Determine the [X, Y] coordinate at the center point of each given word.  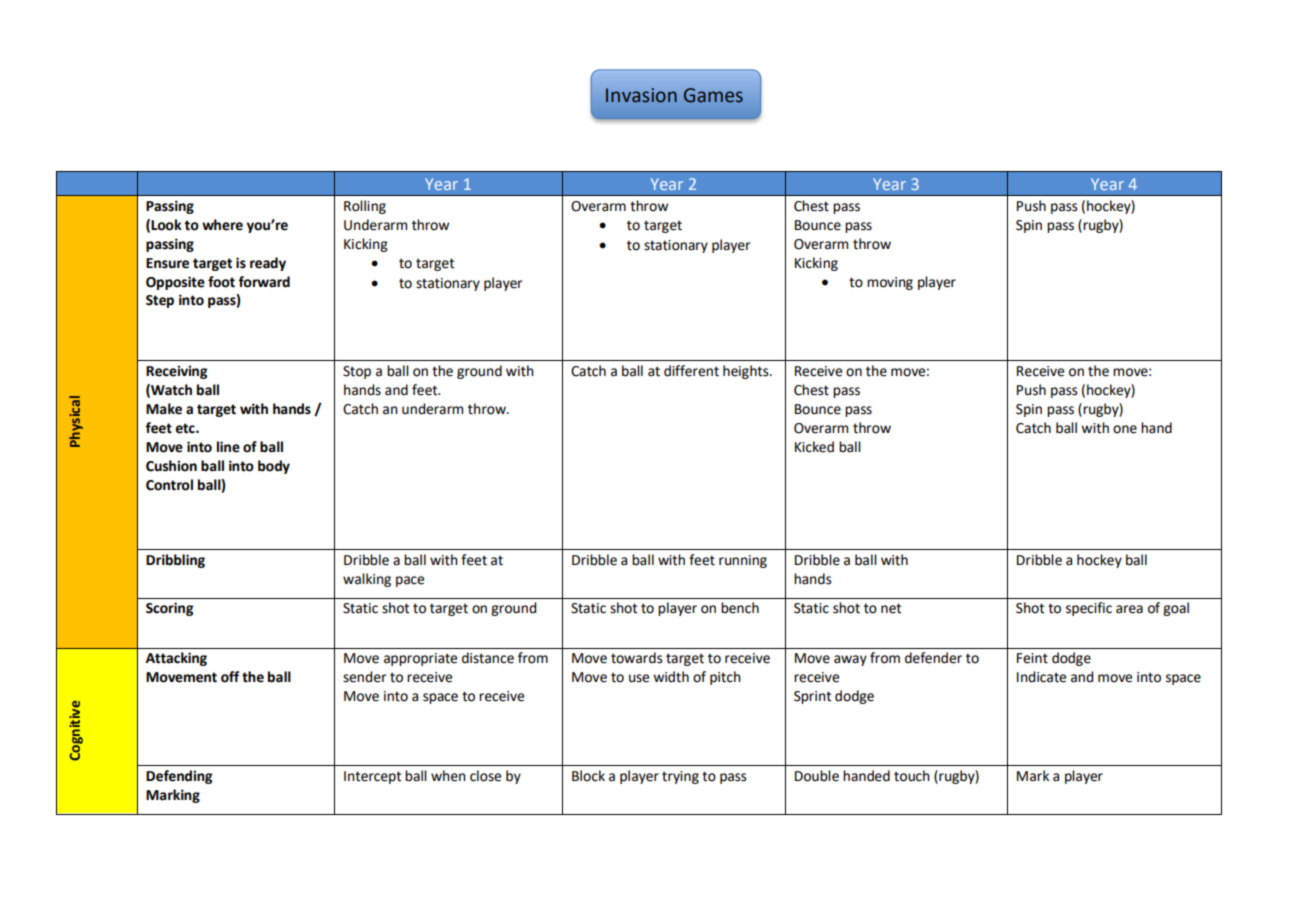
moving [890, 283]
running [743, 561]
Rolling [365, 207]
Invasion [641, 95]
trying [680, 777]
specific [1089, 609]
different [691, 371]
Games [713, 95]
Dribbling [175, 561]
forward [264, 282]
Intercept [372, 777]
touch [912, 776]
